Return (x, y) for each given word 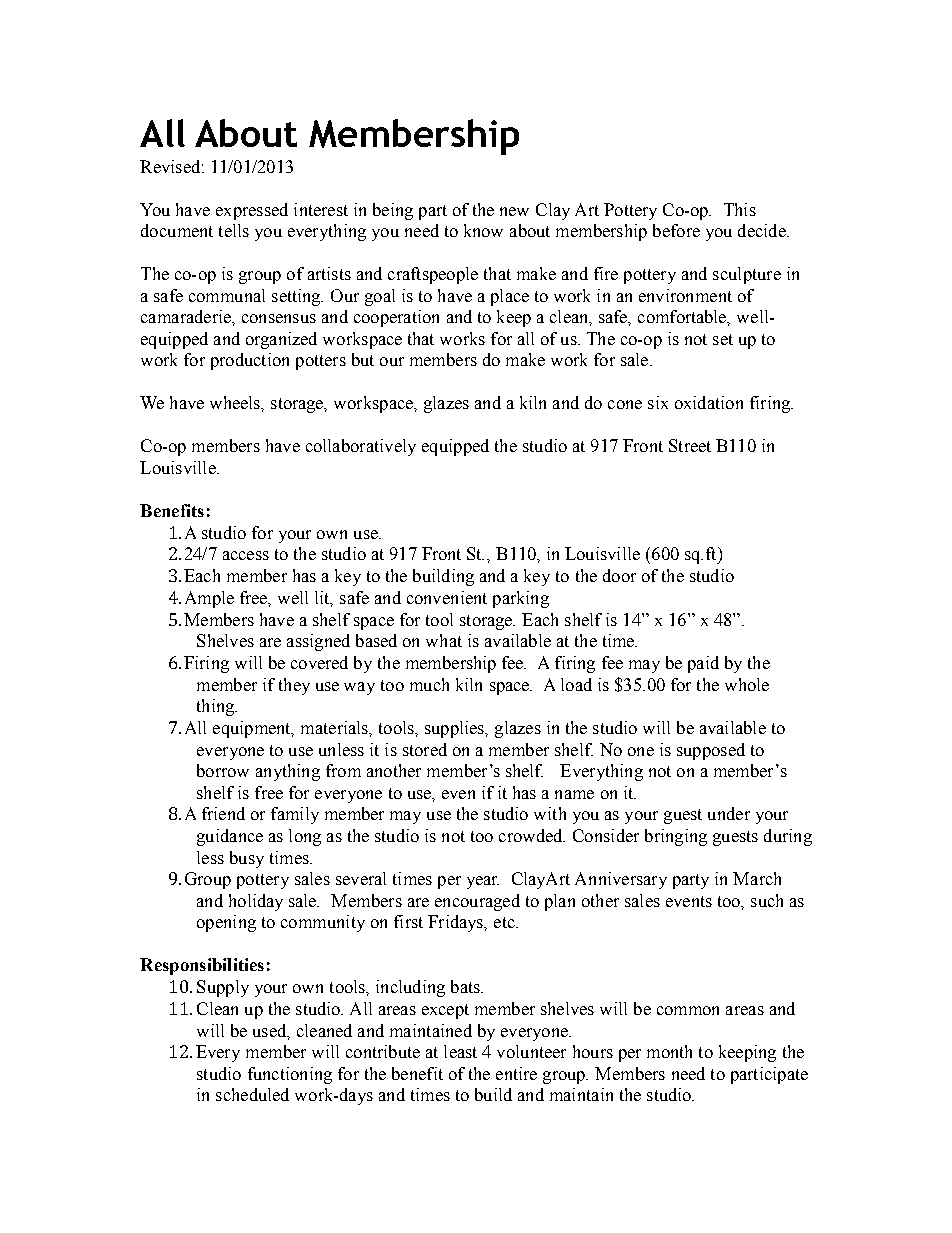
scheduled (252, 1094)
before (676, 230)
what (444, 640)
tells (234, 230)
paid (703, 664)
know (483, 230)
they (294, 686)
